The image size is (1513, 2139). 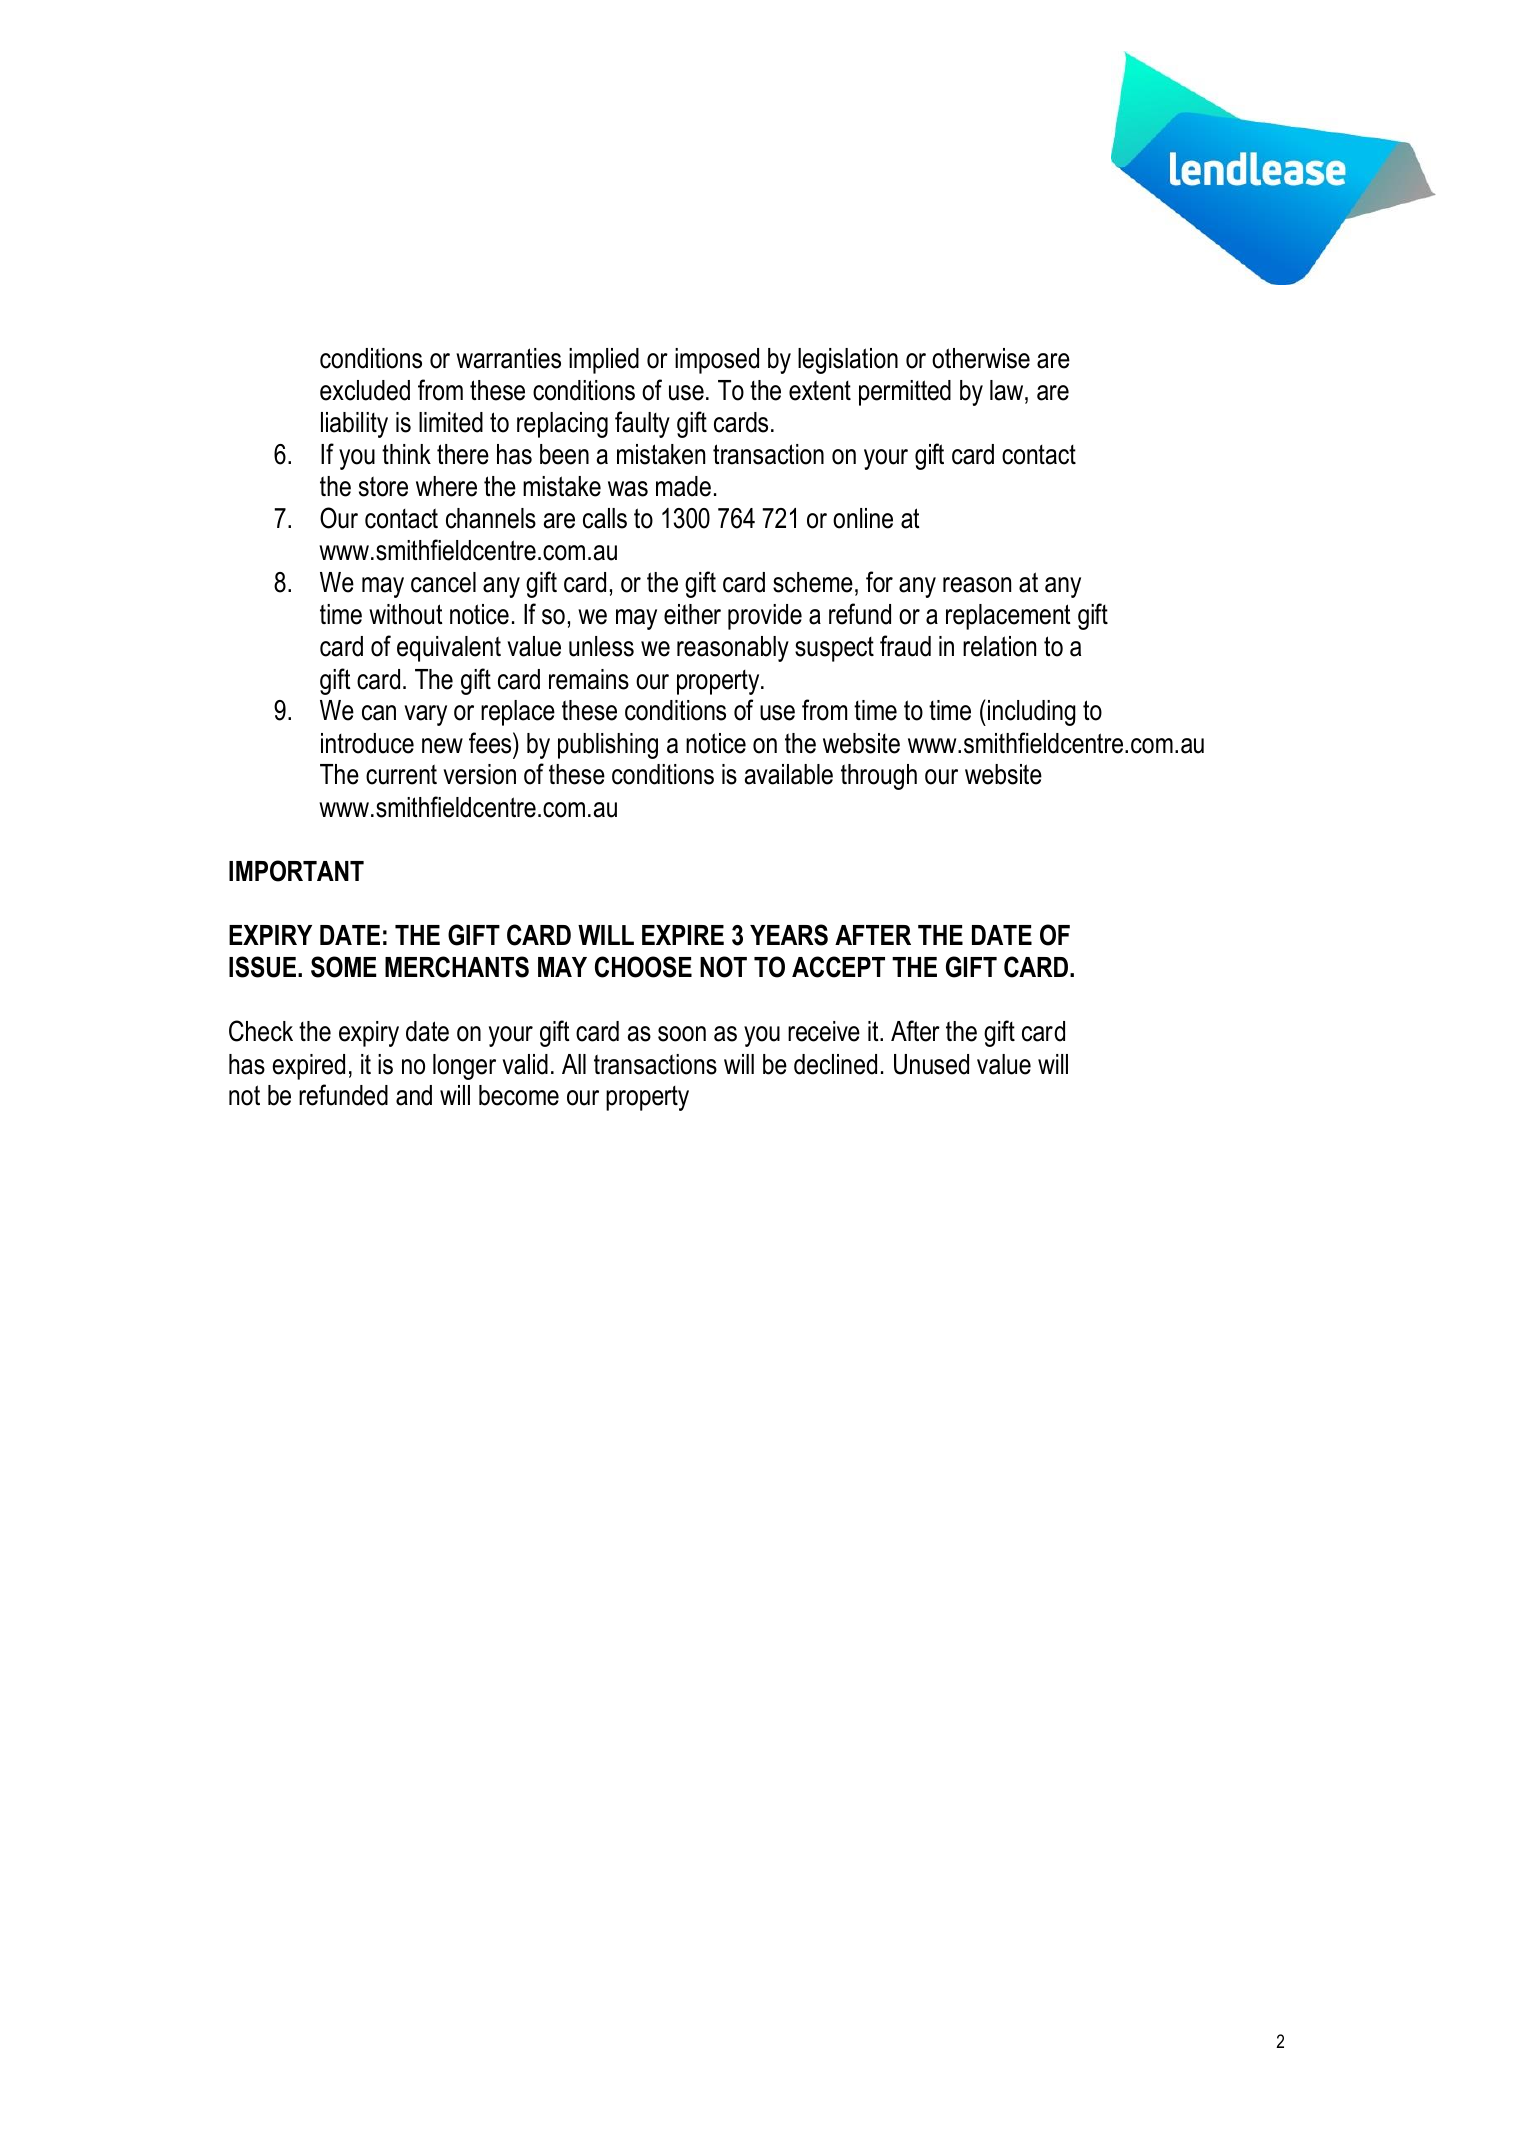 What do you see at coordinates (879, 582) in the screenshot?
I see `for` at bounding box center [879, 582].
